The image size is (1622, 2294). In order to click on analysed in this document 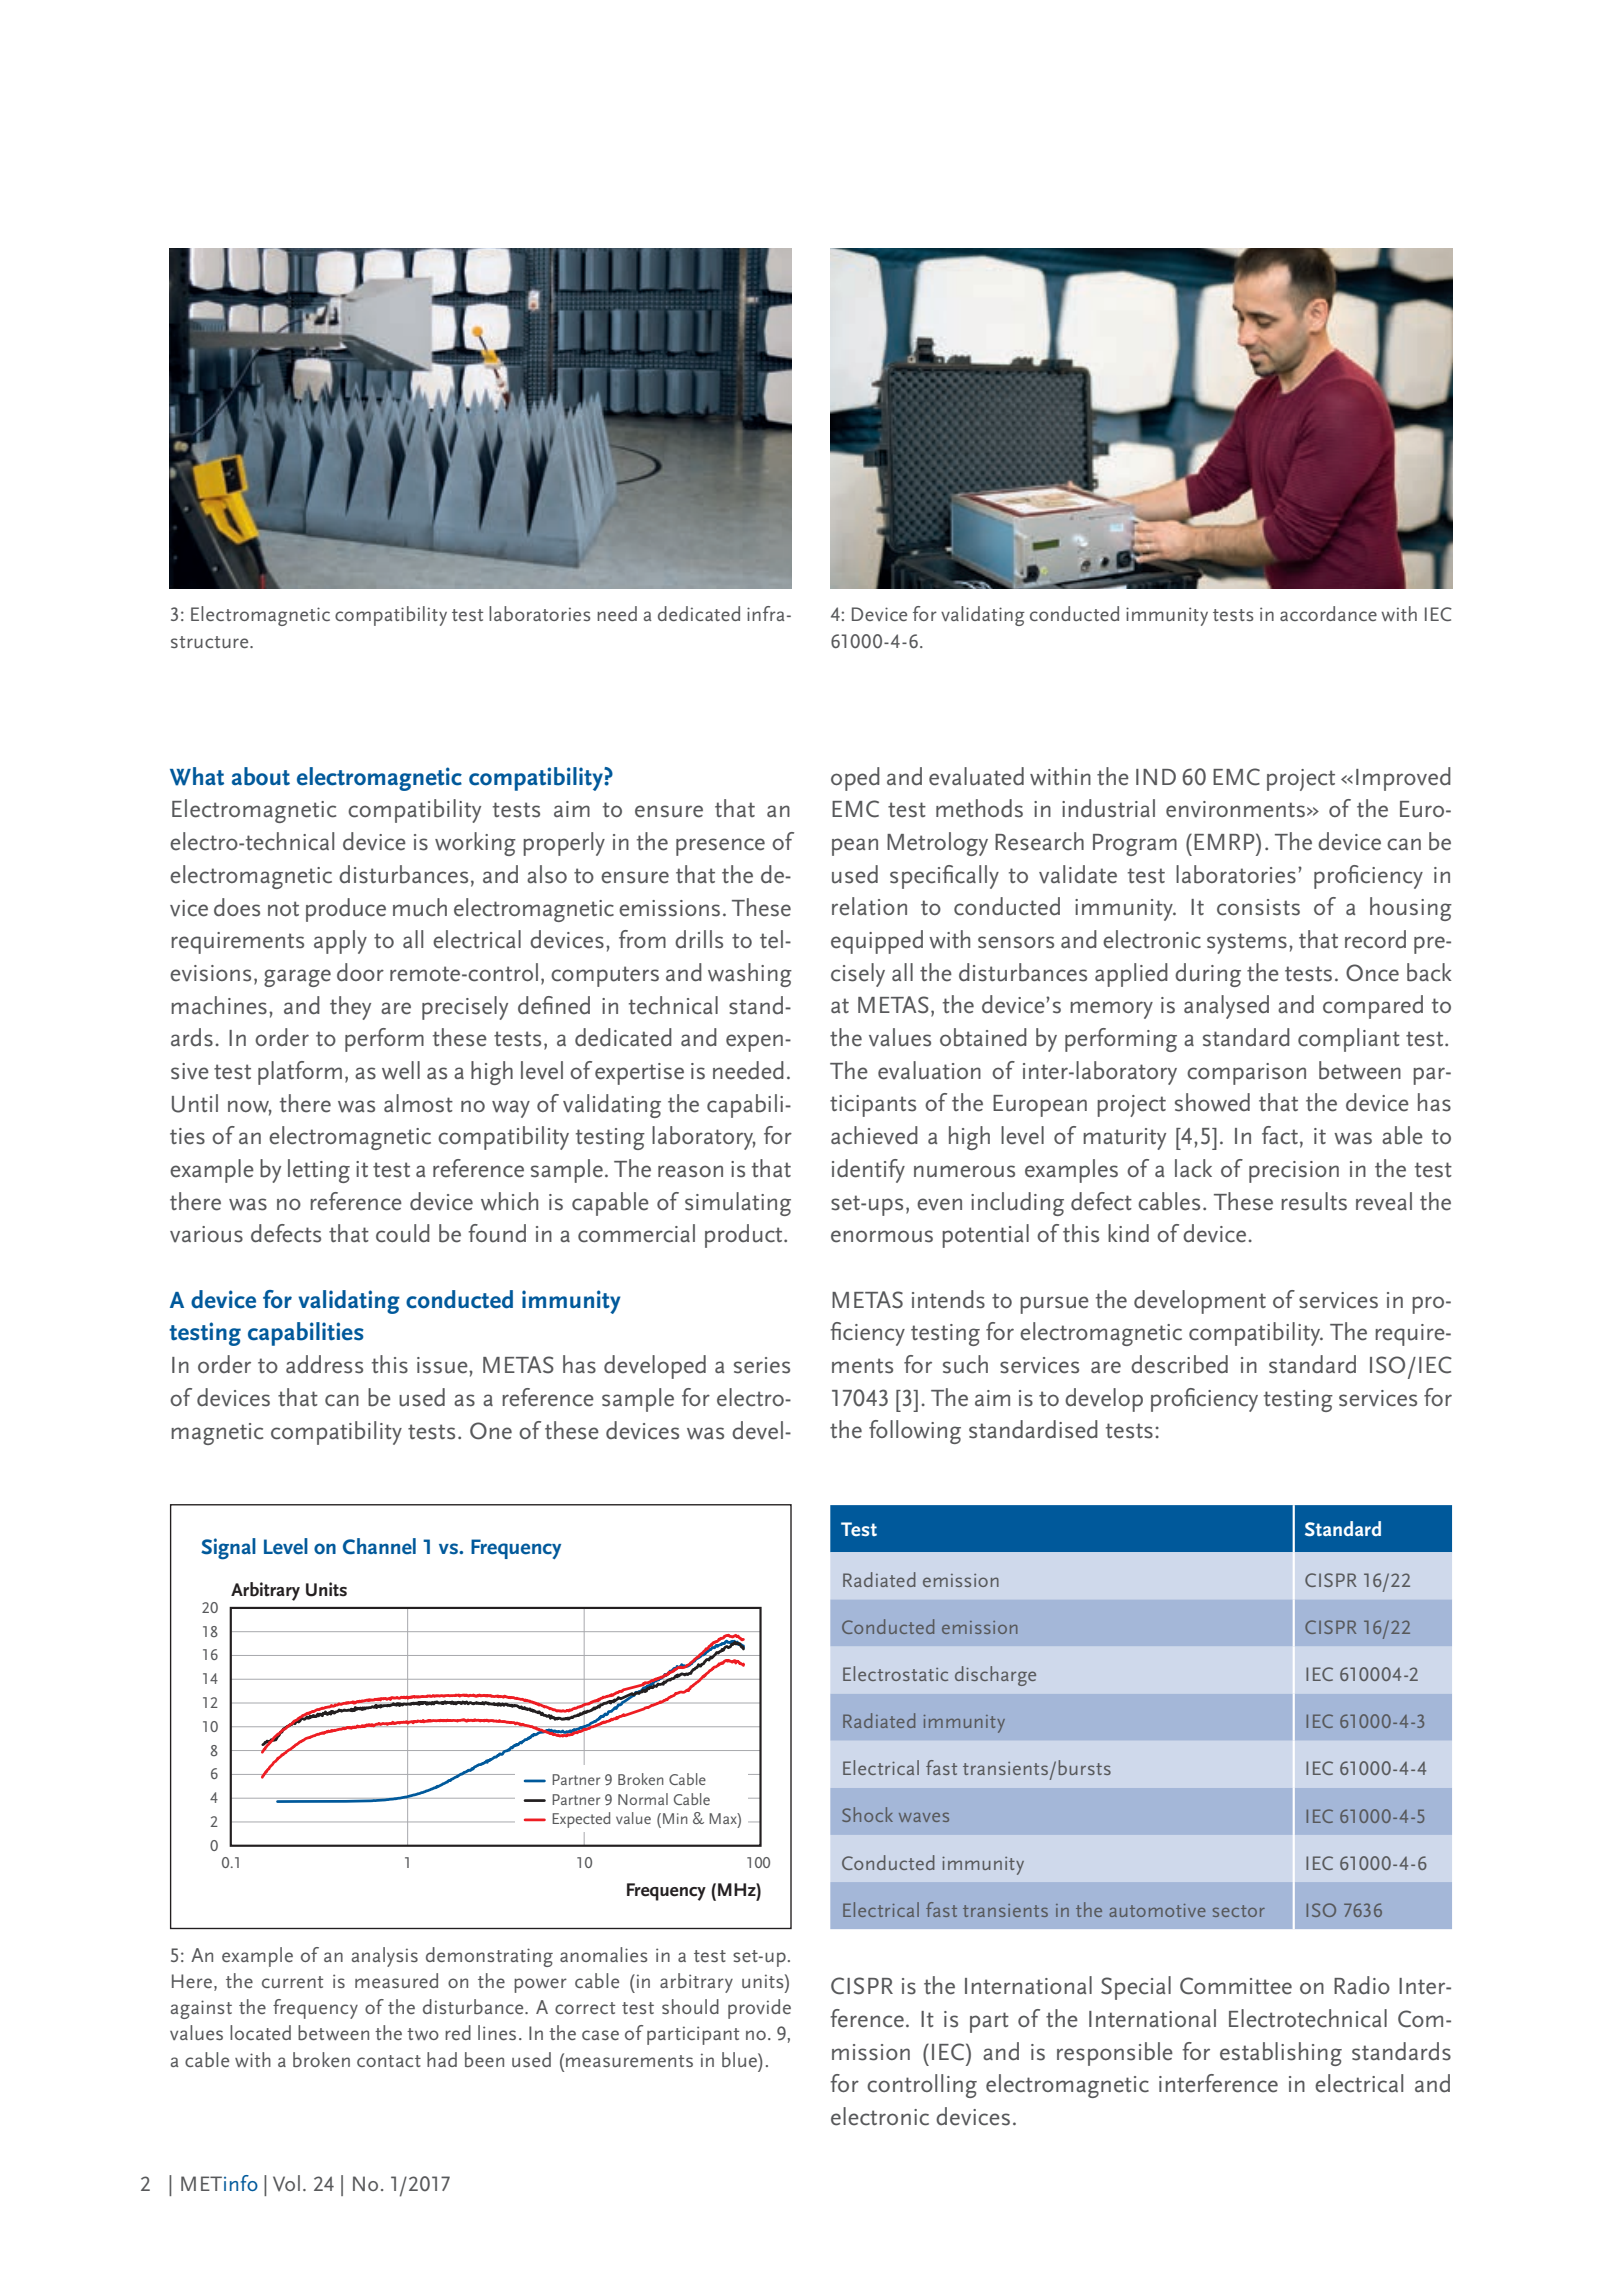, I will do `click(1226, 1007)`.
